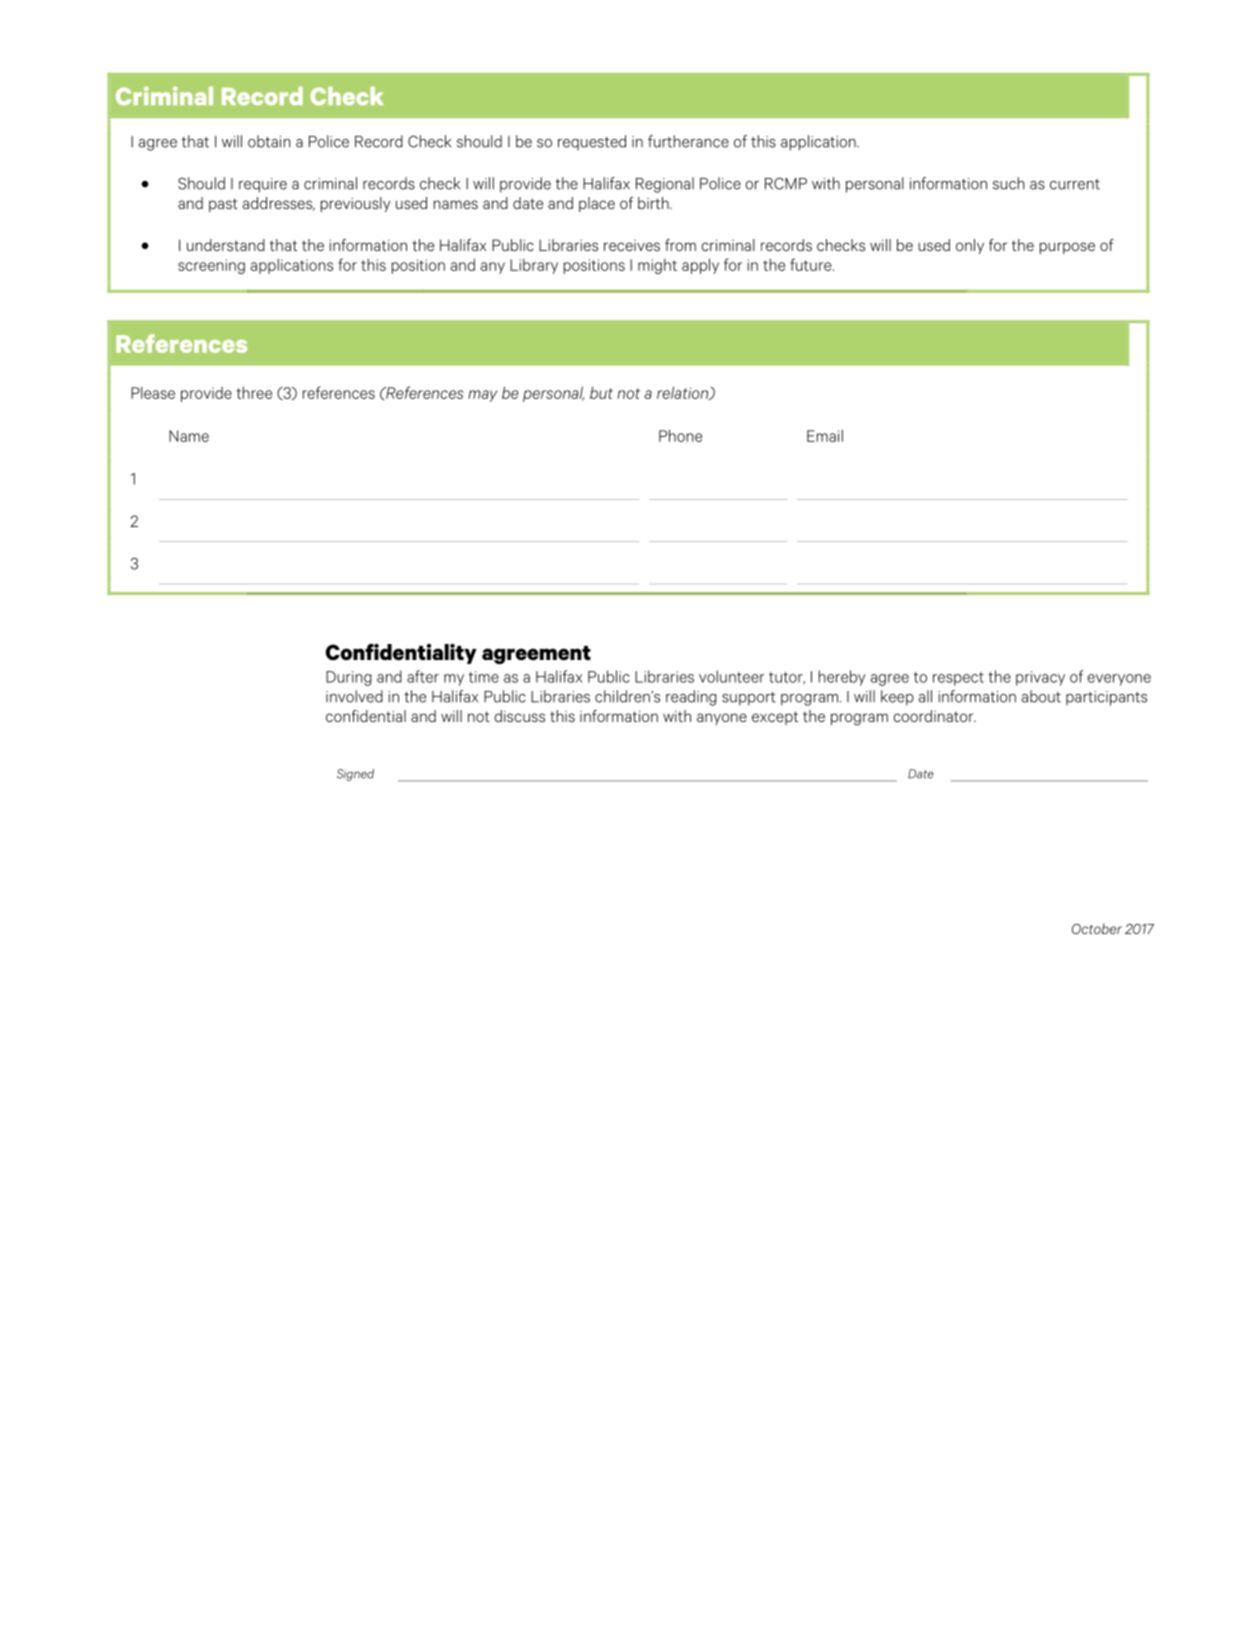 This document has height=1626, width=1257. What do you see at coordinates (731, 676) in the document?
I see `volunteer` at bounding box center [731, 676].
